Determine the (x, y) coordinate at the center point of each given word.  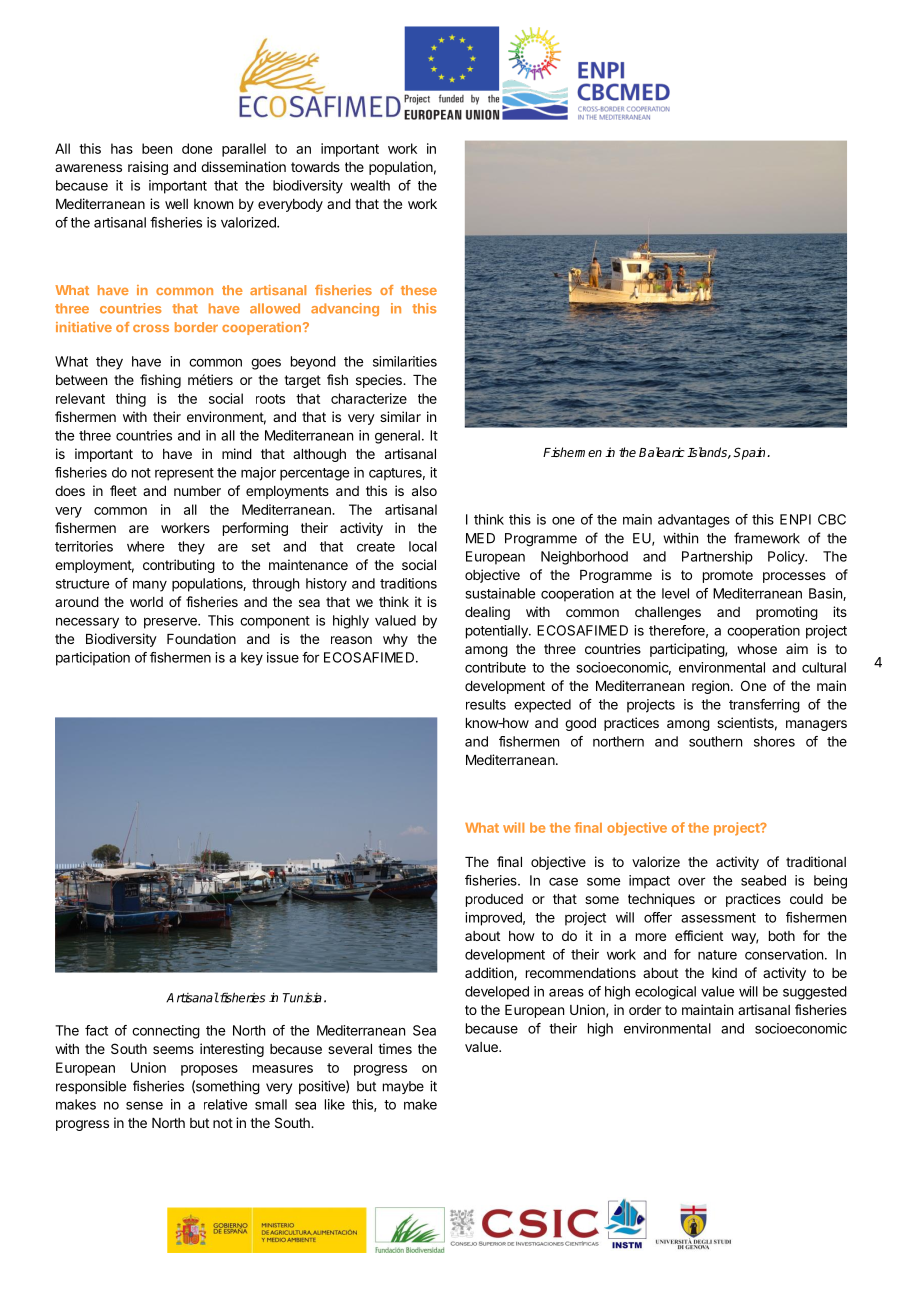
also (424, 491)
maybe (403, 1087)
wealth (370, 185)
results (486, 704)
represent (184, 474)
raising (148, 168)
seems (173, 1050)
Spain (750, 453)
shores (774, 741)
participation (93, 659)
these (419, 290)
